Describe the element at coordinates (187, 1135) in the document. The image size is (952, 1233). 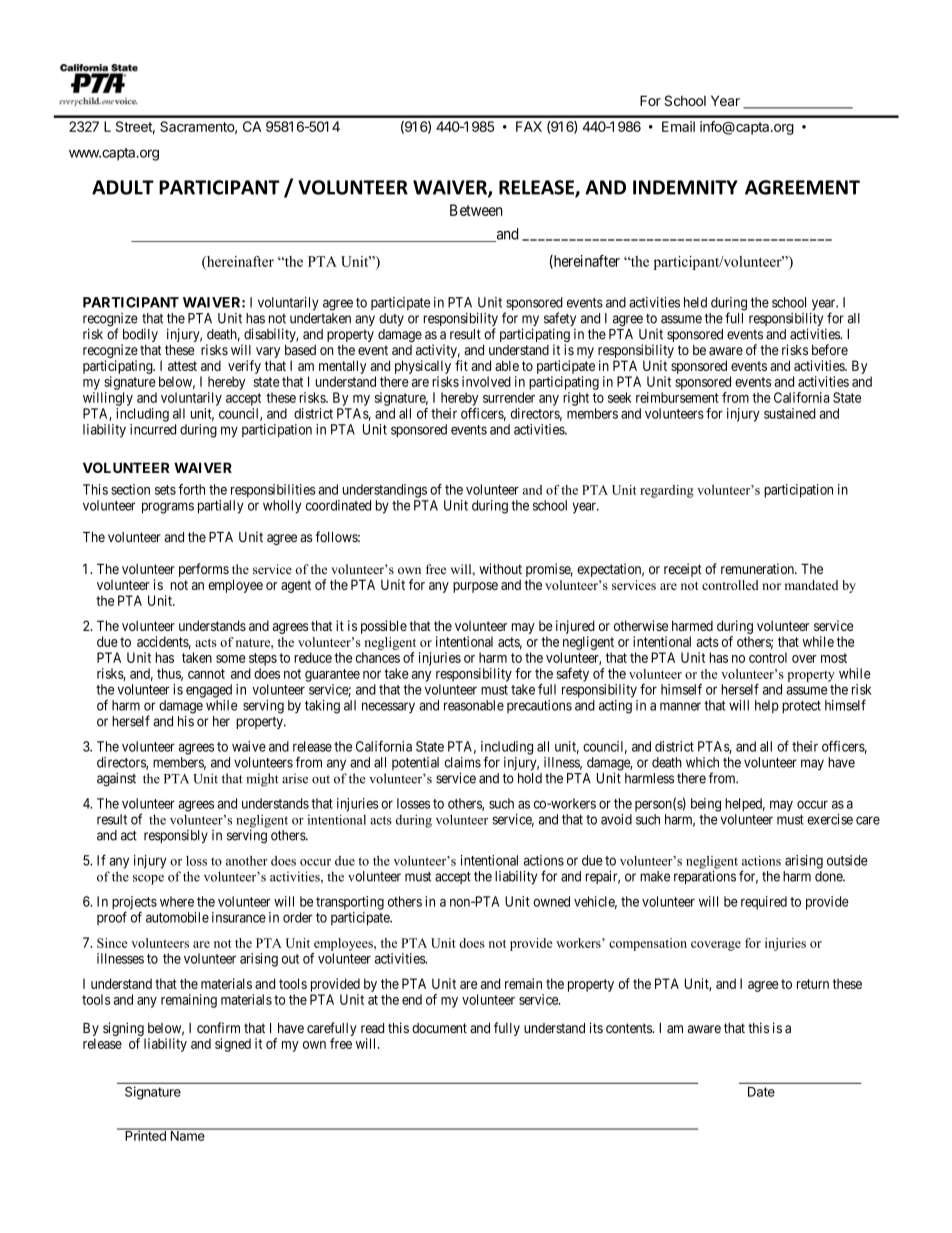
I see `Name` at that location.
